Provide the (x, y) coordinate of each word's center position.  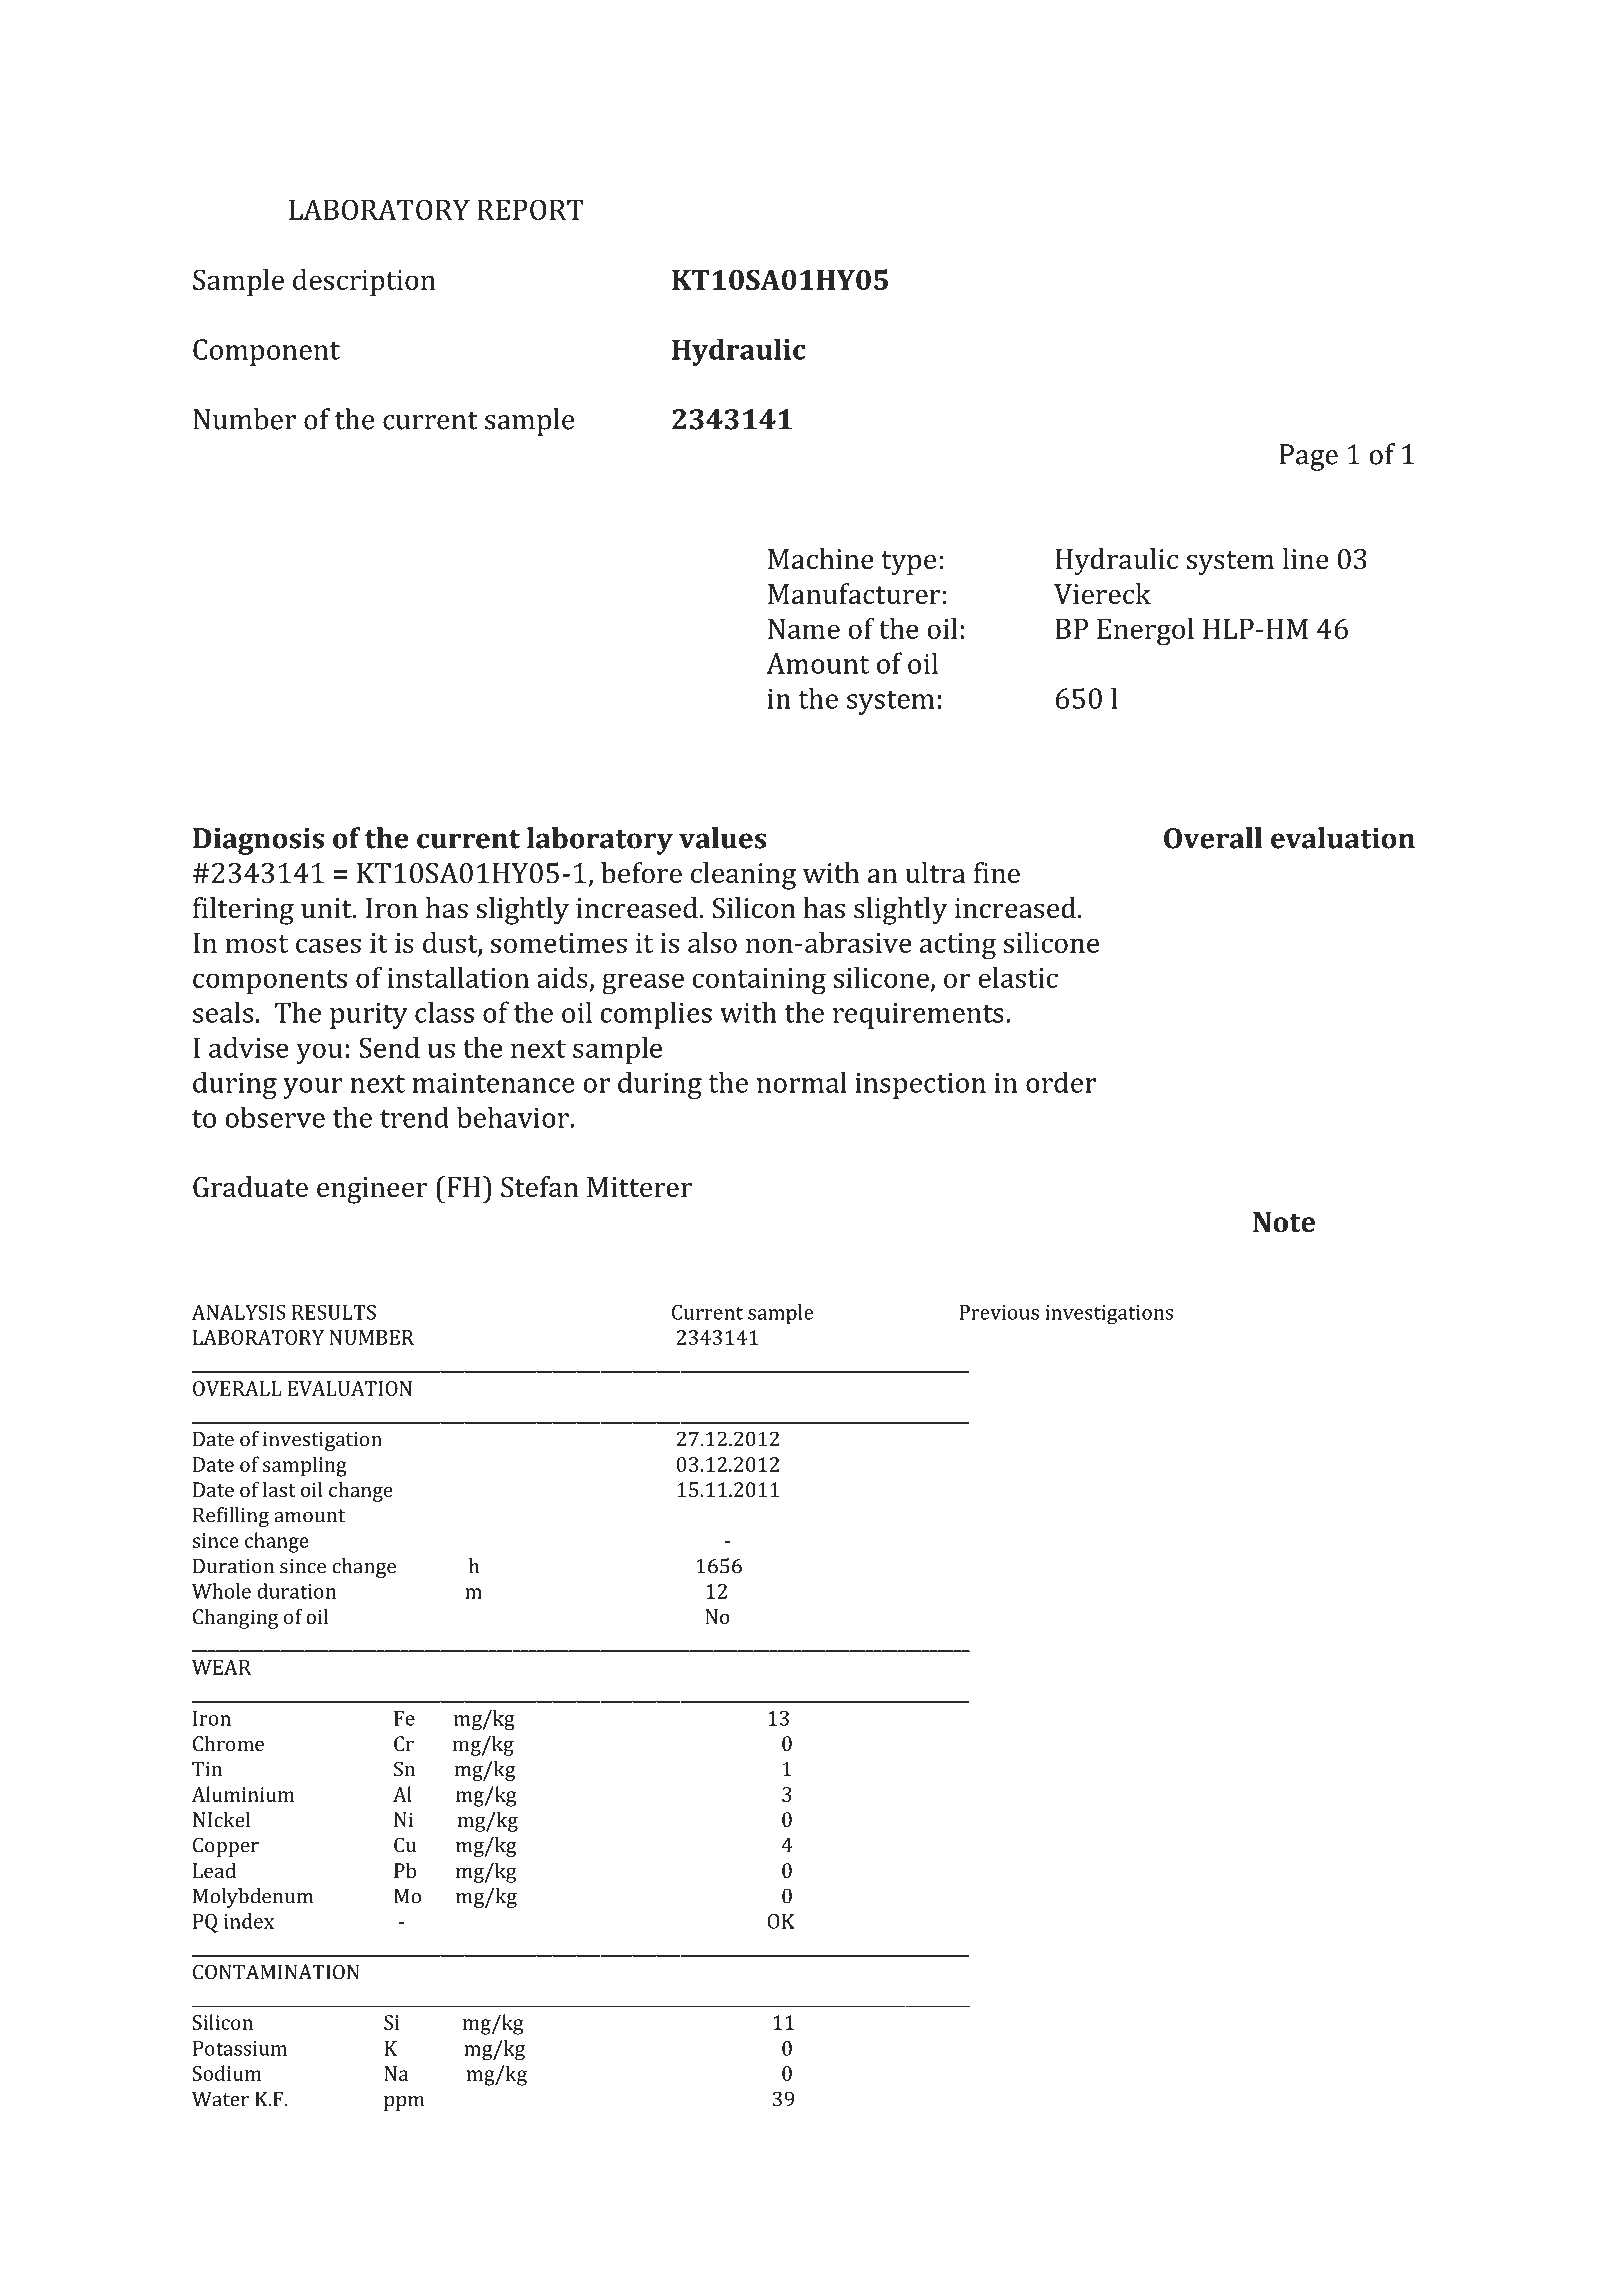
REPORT (530, 209)
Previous (999, 1312)
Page (1309, 457)
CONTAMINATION (276, 1972)
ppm (404, 2103)
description (364, 282)
